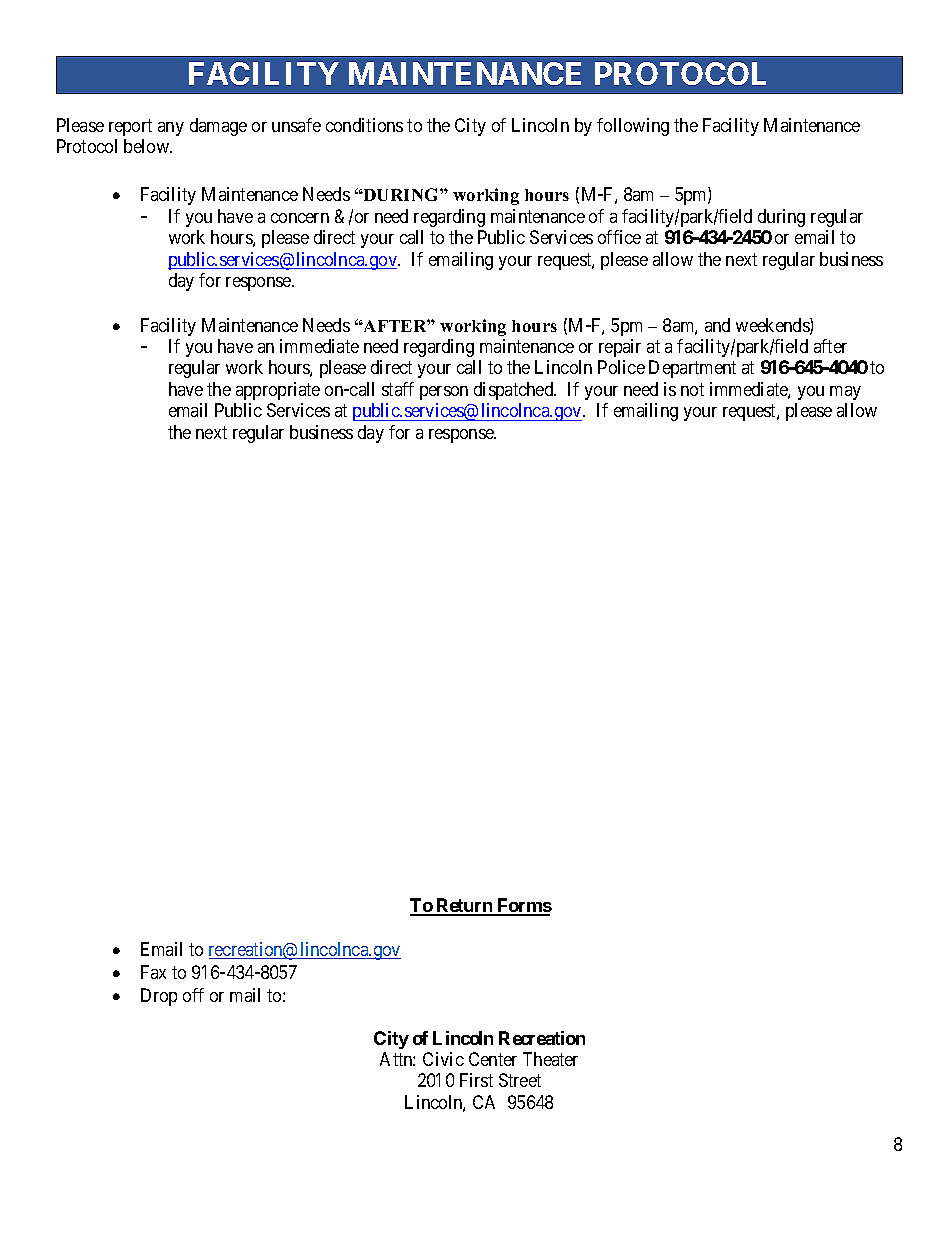  Describe the element at coordinates (692, 369) in the image. I see `Department` at that location.
